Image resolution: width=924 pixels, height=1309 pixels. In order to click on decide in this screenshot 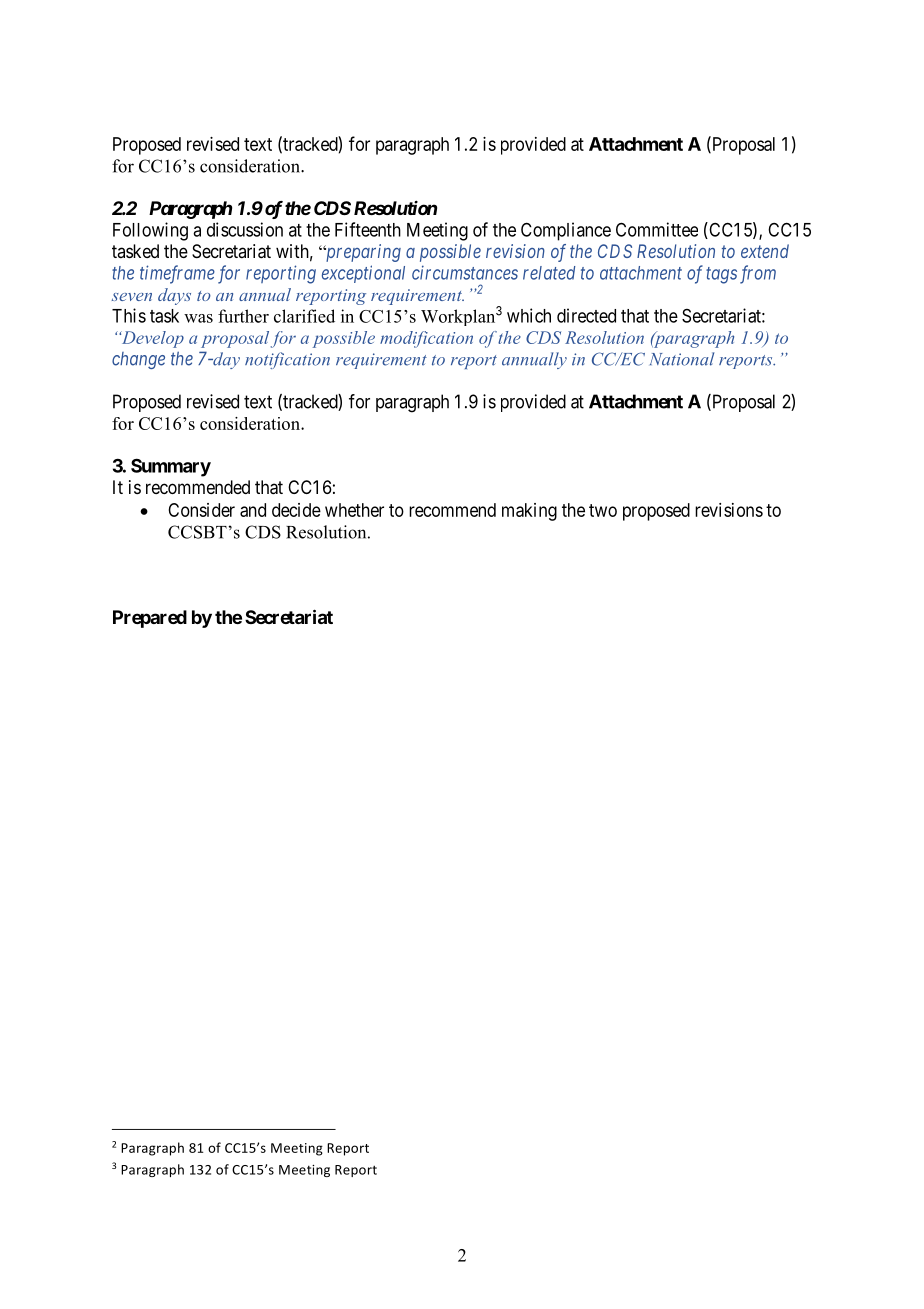, I will do `click(296, 510)`.
